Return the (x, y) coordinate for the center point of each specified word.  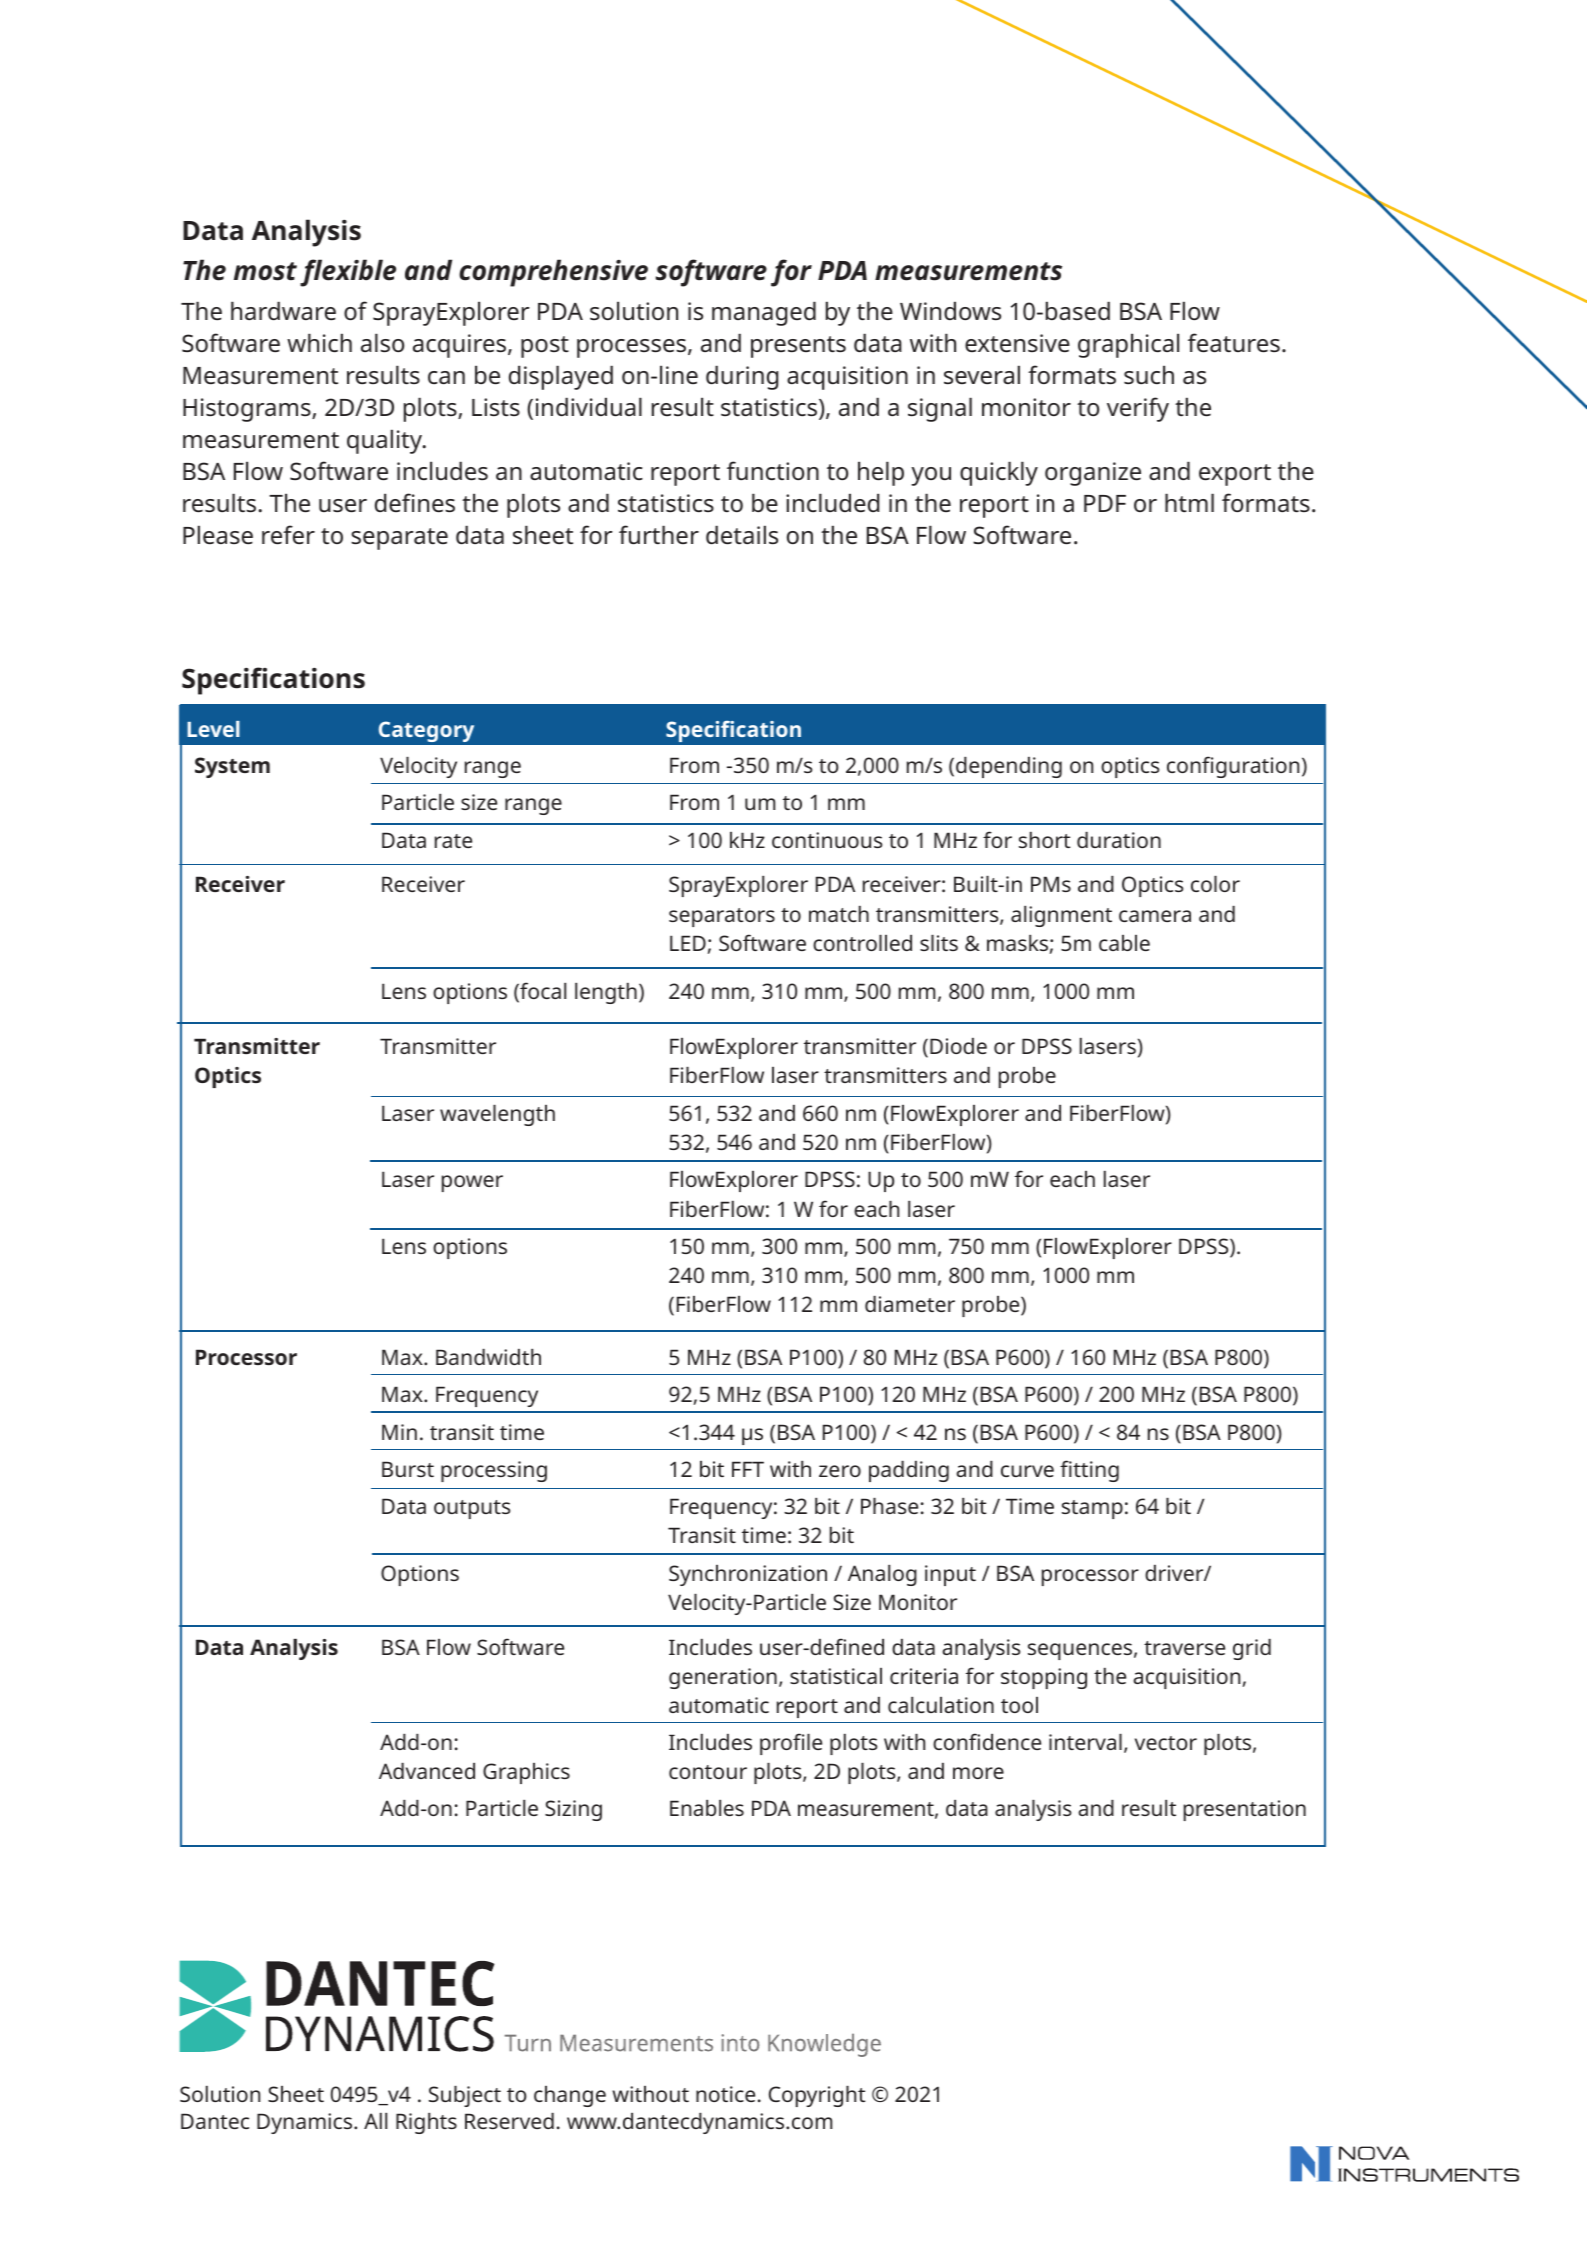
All (375, 2121)
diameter (910, 1304)
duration (1119, 840)
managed (764, 313)
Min (399, 1432)
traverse (1184, 1648)
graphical (1128, 345)
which (319, 342)
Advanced (427, 1771)
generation (723, 1678)
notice (725, 2094)
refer (288, 535)
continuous (827, 840)
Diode (958, 1046)
